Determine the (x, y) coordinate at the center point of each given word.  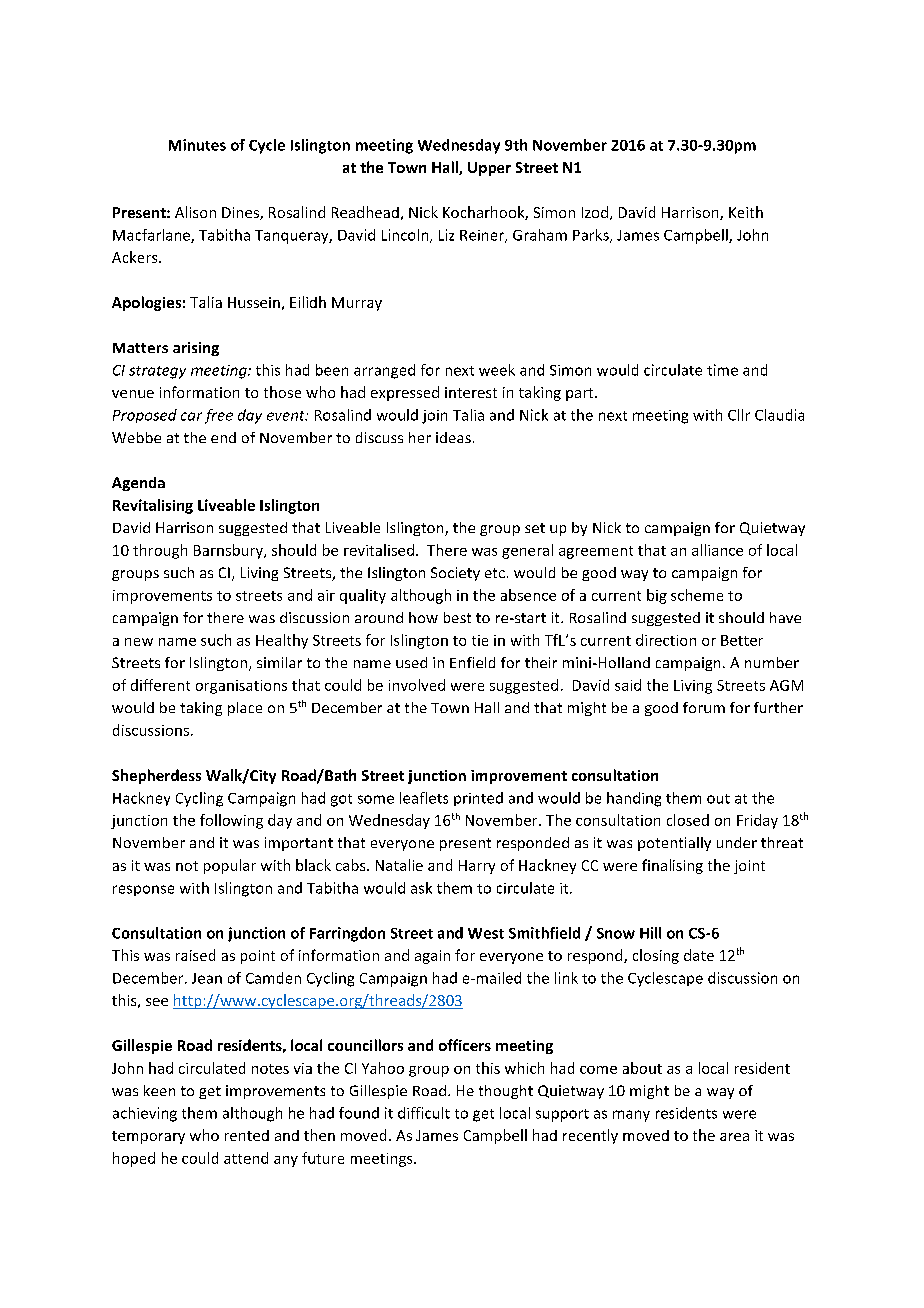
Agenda (138, 484)
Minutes (197, 145)
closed (688, 820)
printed (478, 799)
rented (247, 1135)
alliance (717, 550)
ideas (453, 437)
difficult (424, 1113)
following (231, 821)
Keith (746, 212)
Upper (489, 169)
